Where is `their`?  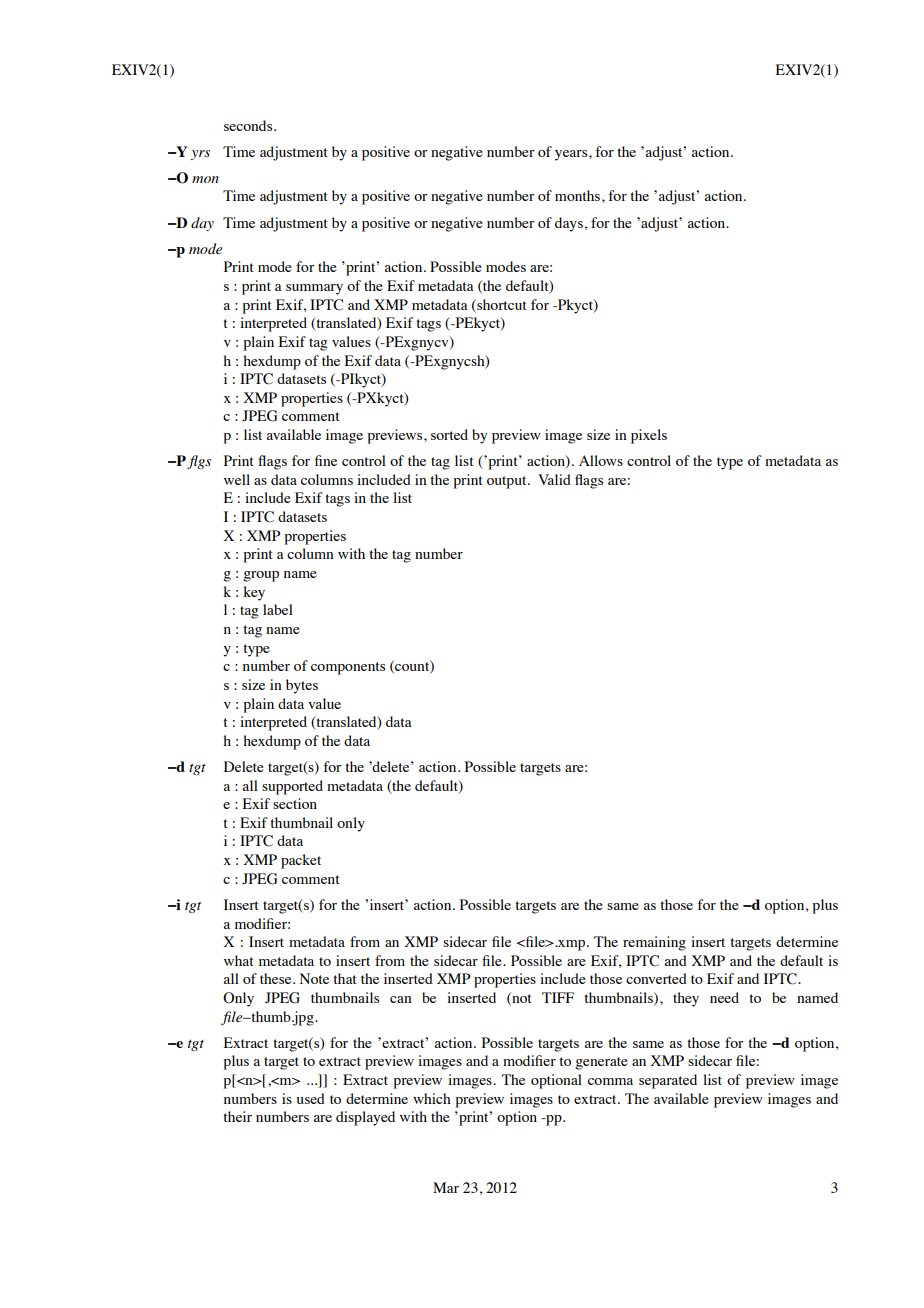 their is located at coordinates (237, 1116).
